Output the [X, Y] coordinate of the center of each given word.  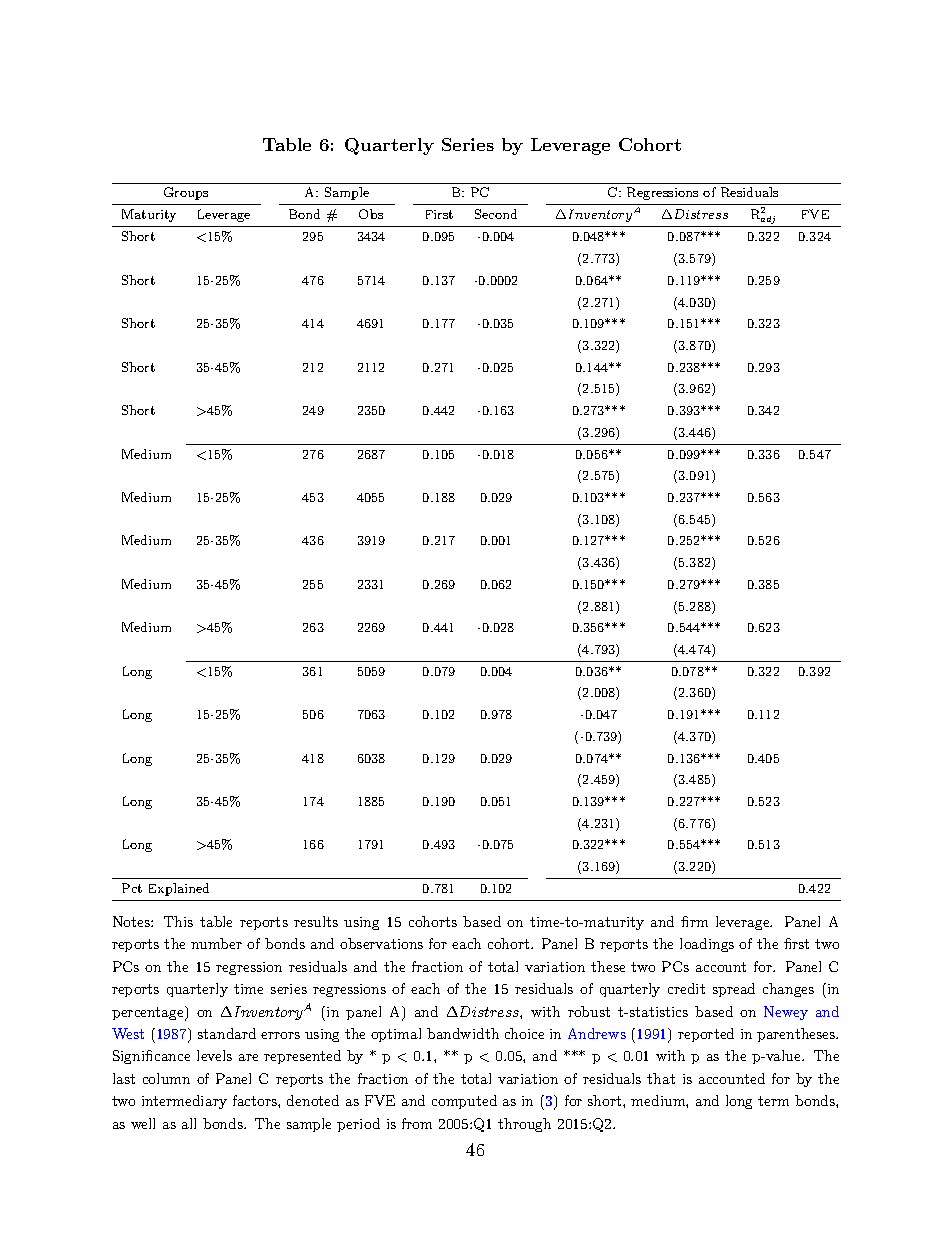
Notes [132, 921]
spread [734, 990]
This [178, 921]
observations [381, 943]
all [189, 1123]
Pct [132, 888]
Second [496, 214]
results [316, 921]
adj [769, 221]
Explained [179, 889]
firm [694, 921]
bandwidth [463, 1033]
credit [686, 988]
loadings [707, 945]
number [216, 943]
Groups [186, 193]
